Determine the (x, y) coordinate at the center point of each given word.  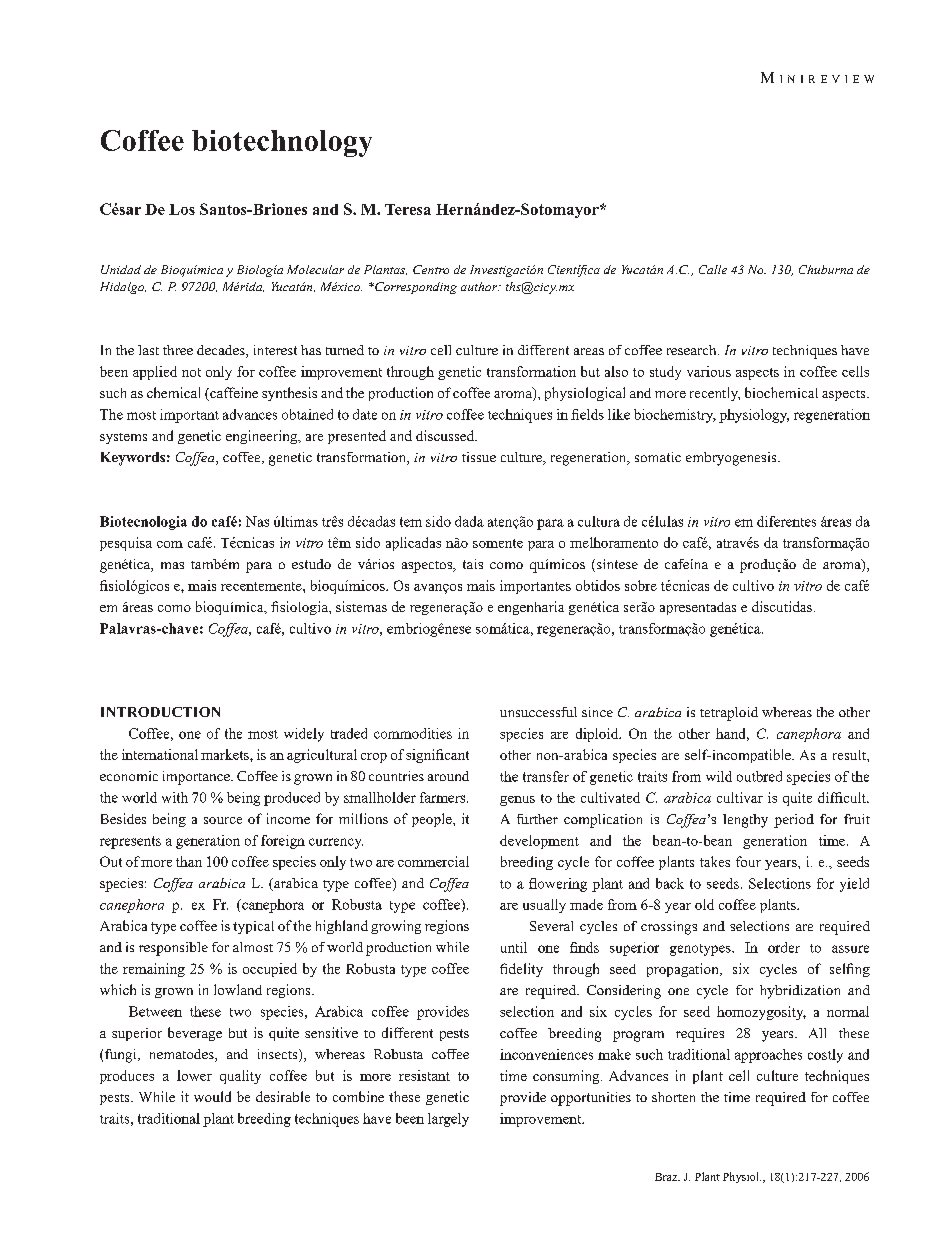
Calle (713, 269)
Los (182, 209)
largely (448, 1120)
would (212, 1096)
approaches (768, 1056)
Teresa (408, 209)
